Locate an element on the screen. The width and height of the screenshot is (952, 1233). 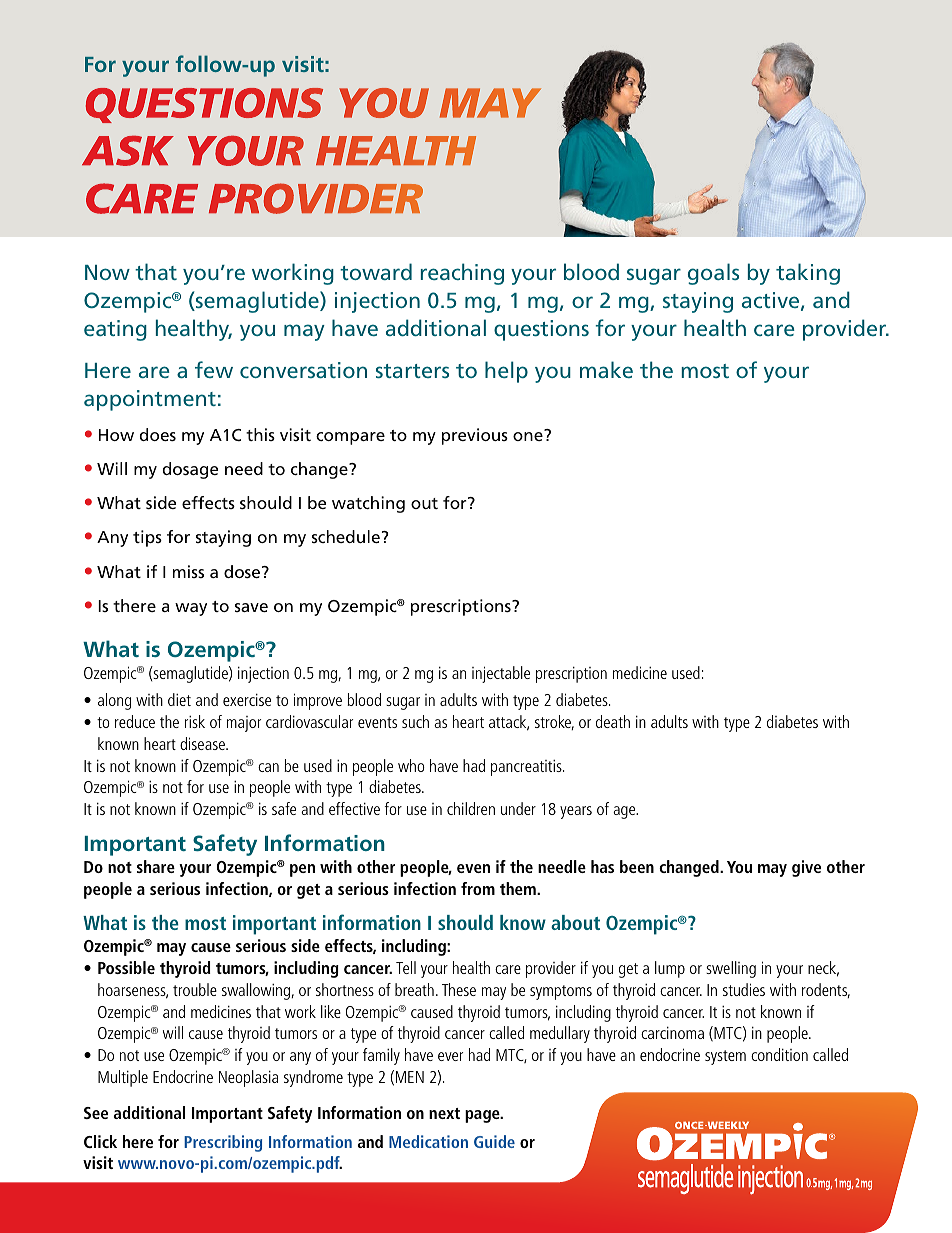
disease is located at coordinates (203, 743).
